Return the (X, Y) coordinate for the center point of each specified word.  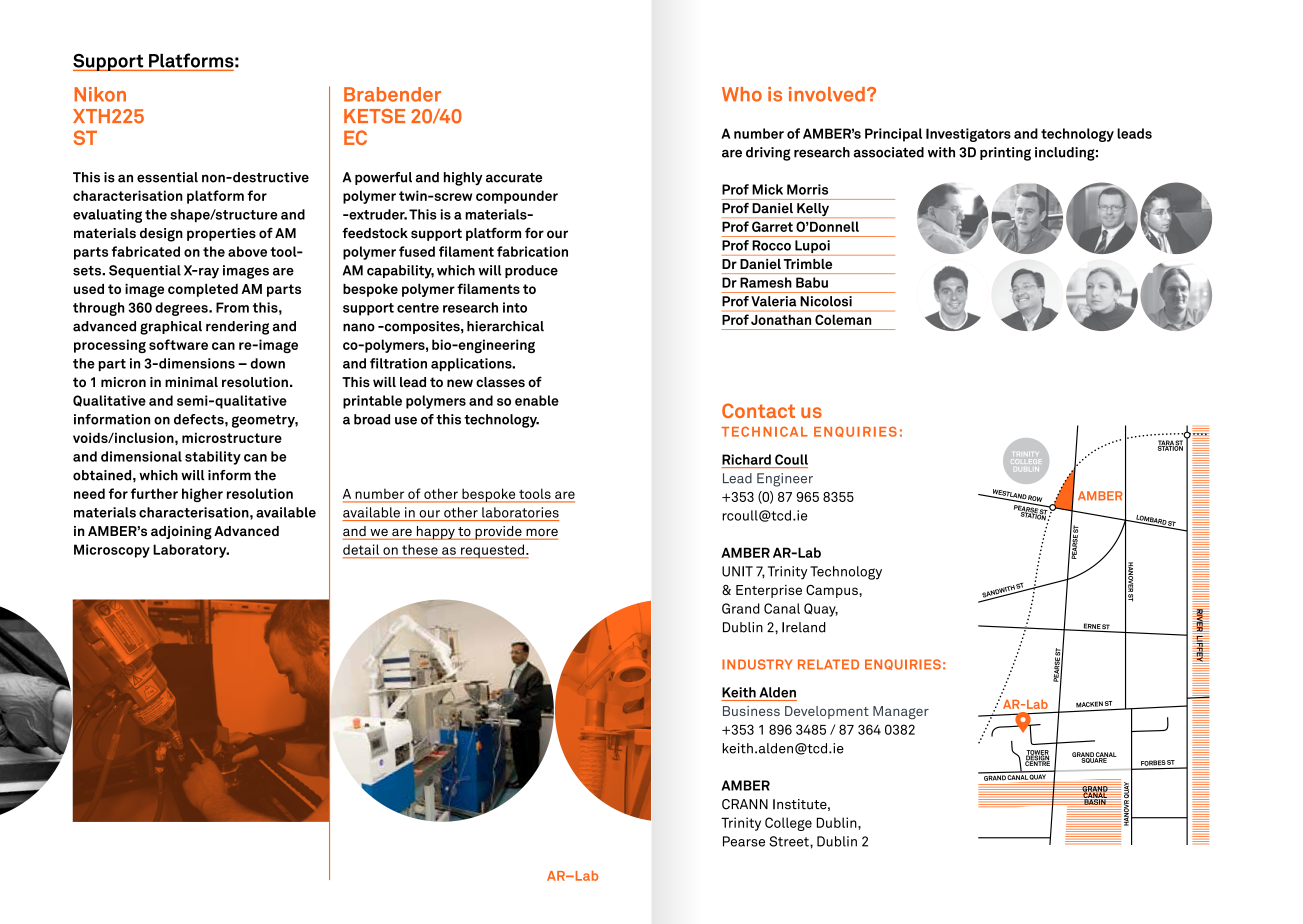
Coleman (843, 320)
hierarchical (505, 326)
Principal (893, 135)
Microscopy (112, 551)
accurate (514, 177)
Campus (833, 591)
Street (790, 841)
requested (492, 551)
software (178, 344)
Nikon (100, 94)
